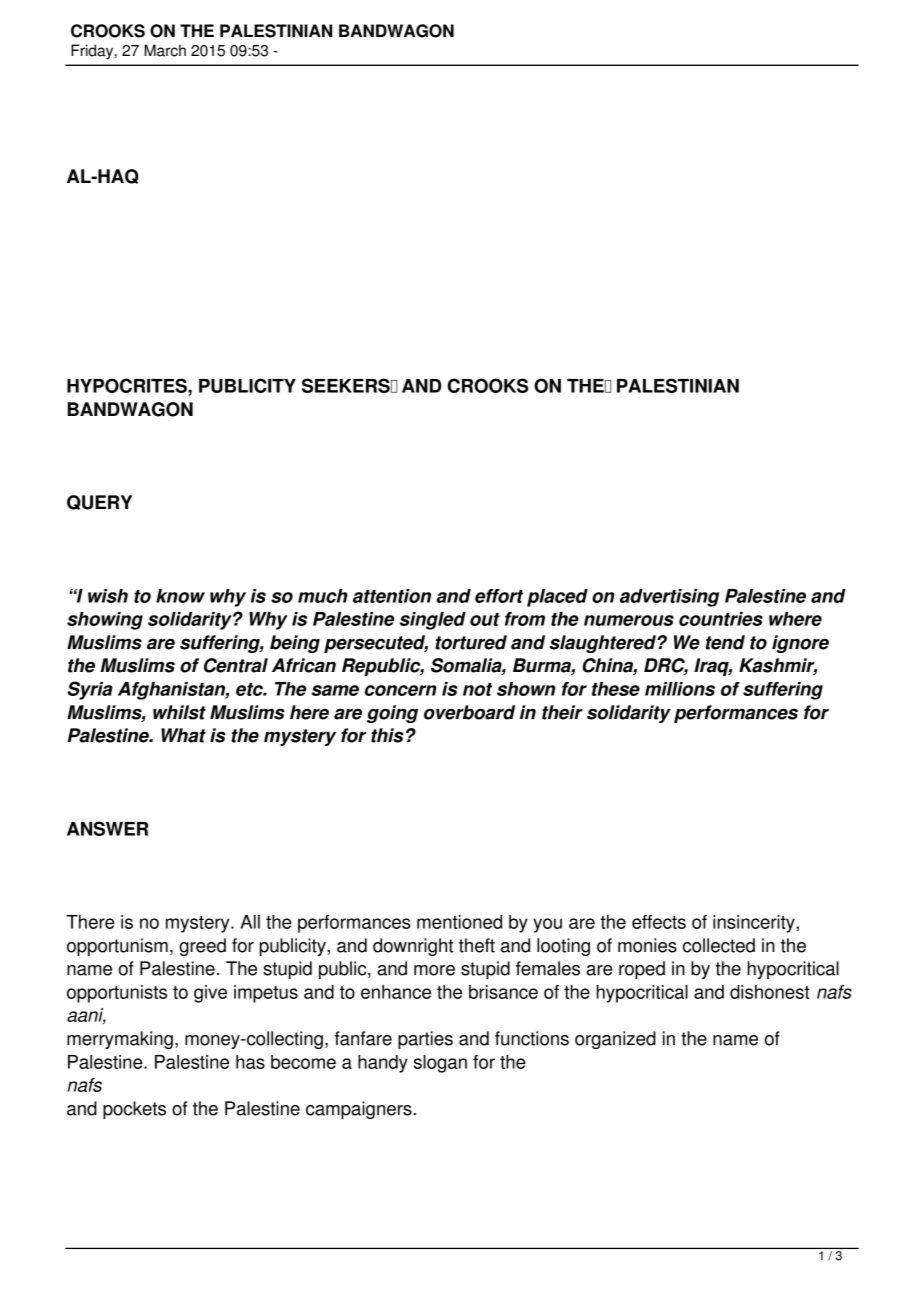 The width and height of the page is (924, 1308). What do you see at coordinates (432, 621) in the page?
I see `singled` at bounding box center [432, 621].
